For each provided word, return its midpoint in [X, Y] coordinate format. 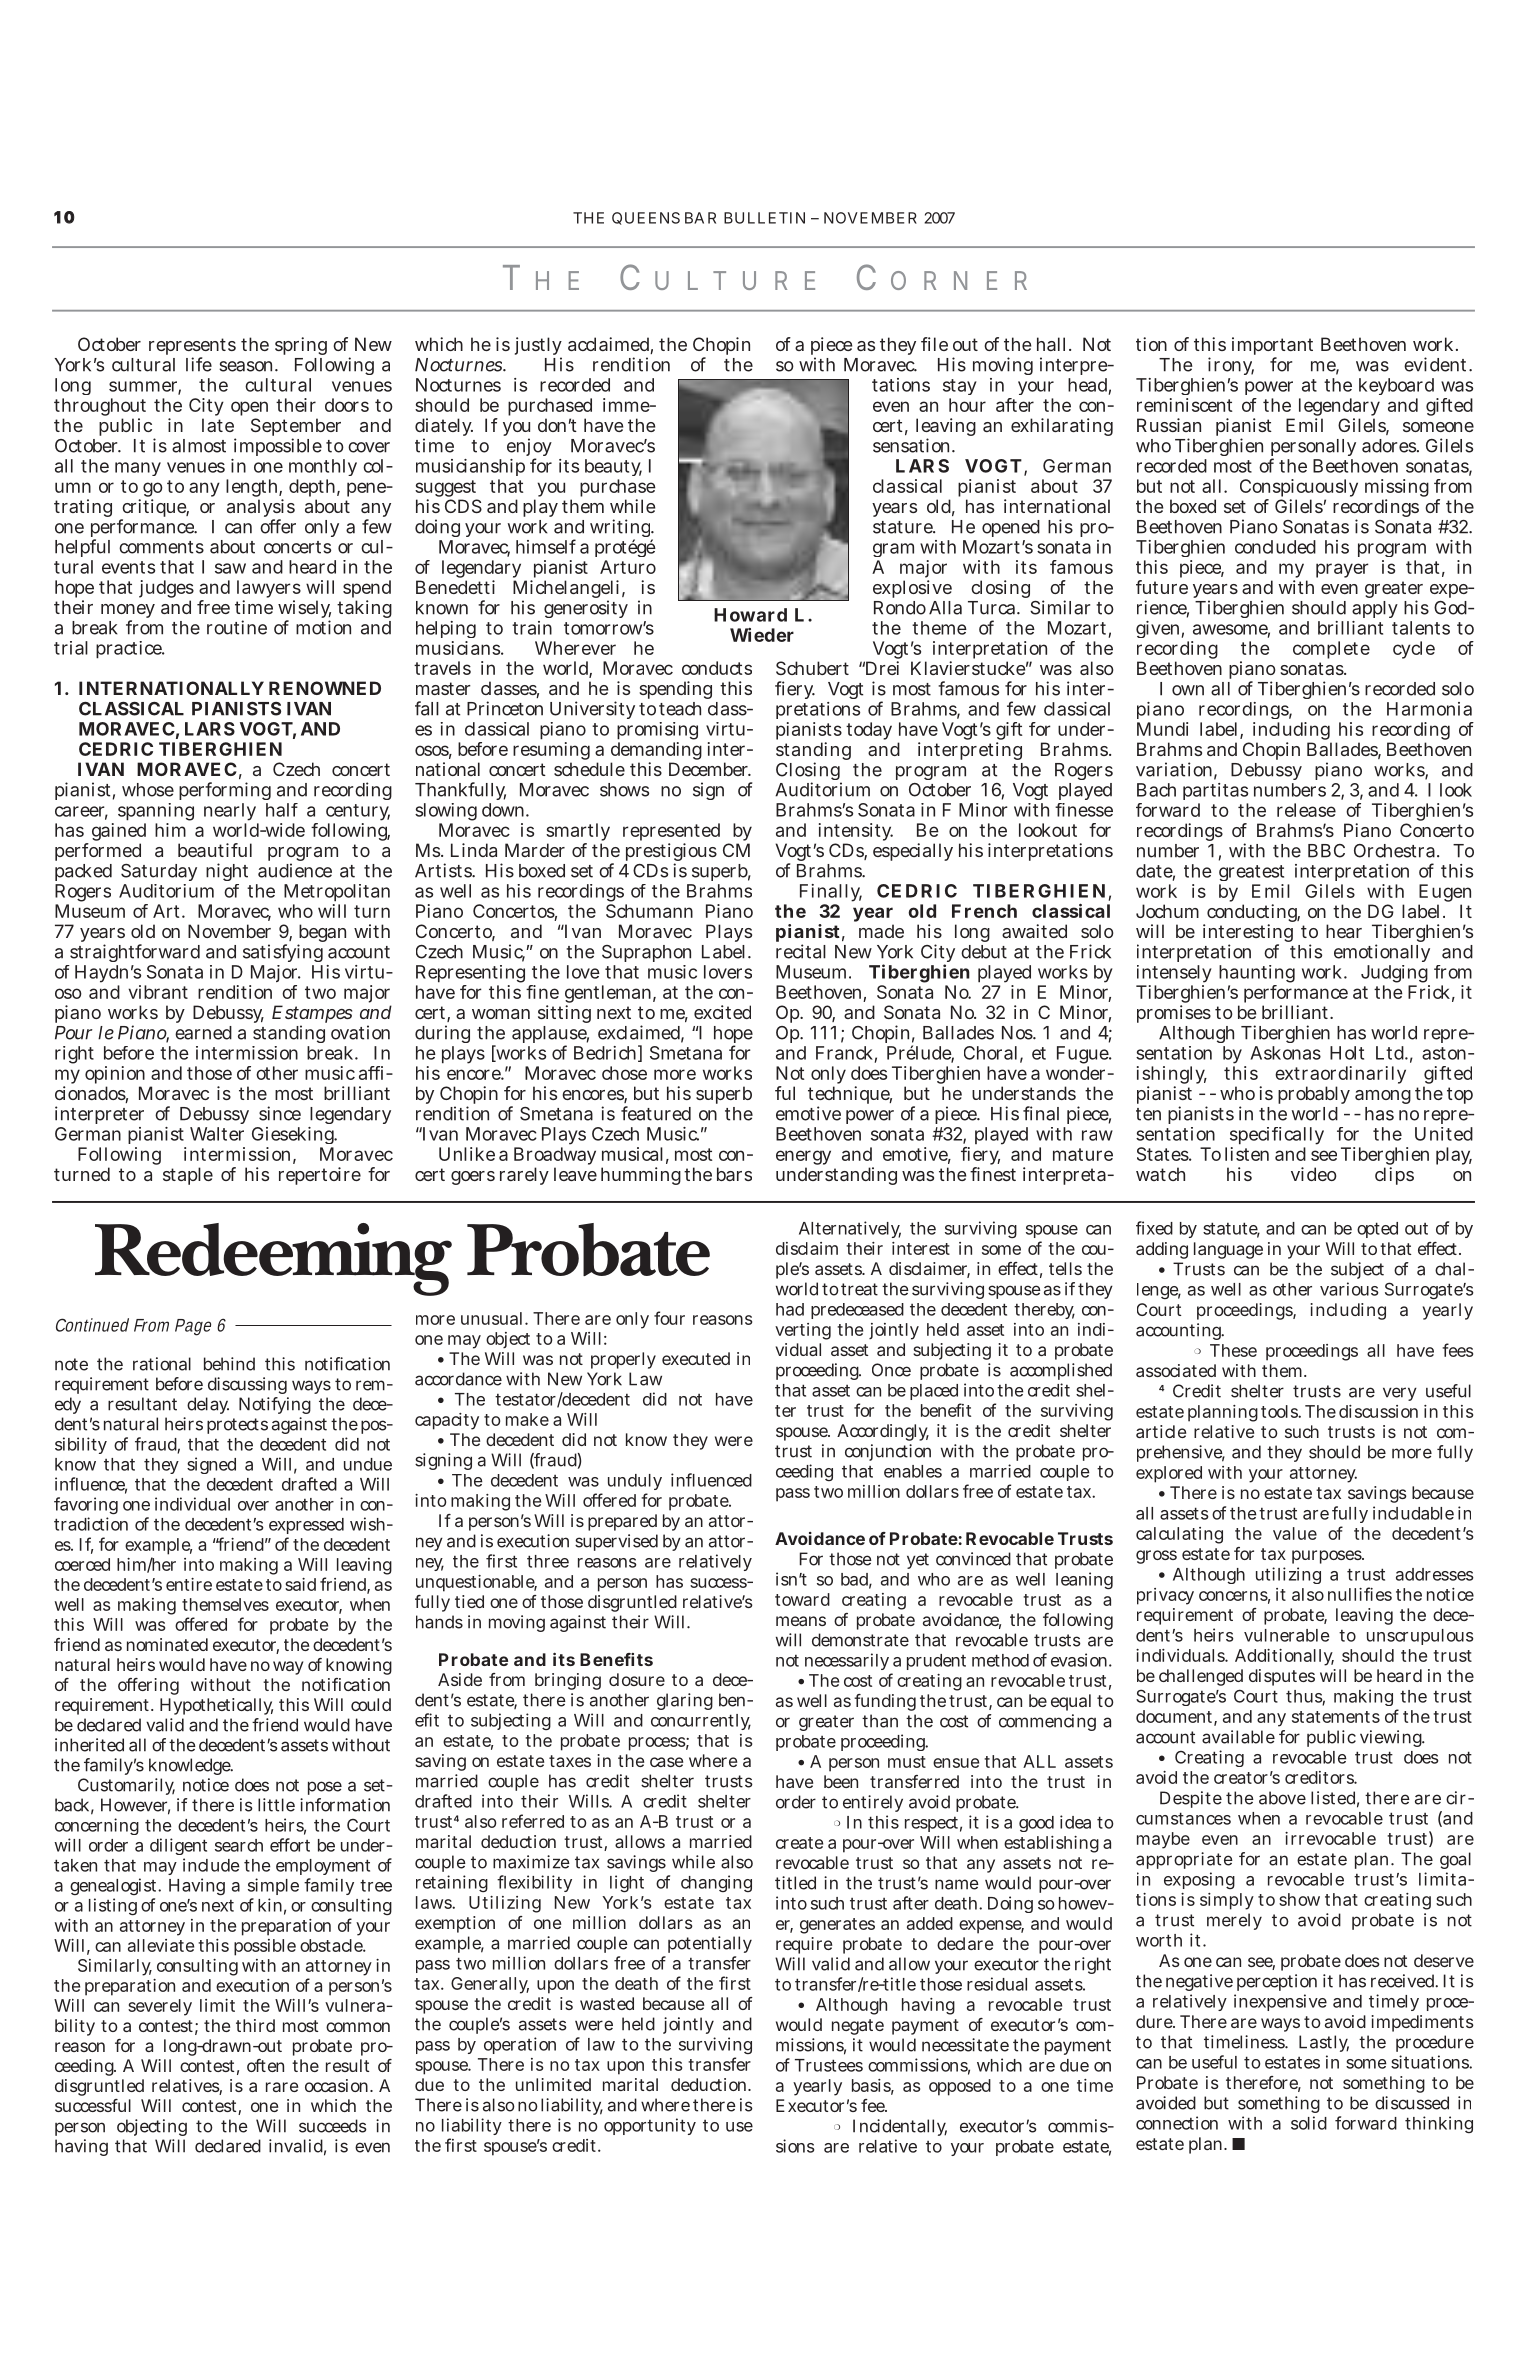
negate [858, 2027]
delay [208, 1405]
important [1272, 347]
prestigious [671, 853]
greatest [1251, 875]
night [227, 872]
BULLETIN [764, 218]
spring [301, 346]
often [265, 2065]
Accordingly [883, 1432]
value [1295, 1533]
